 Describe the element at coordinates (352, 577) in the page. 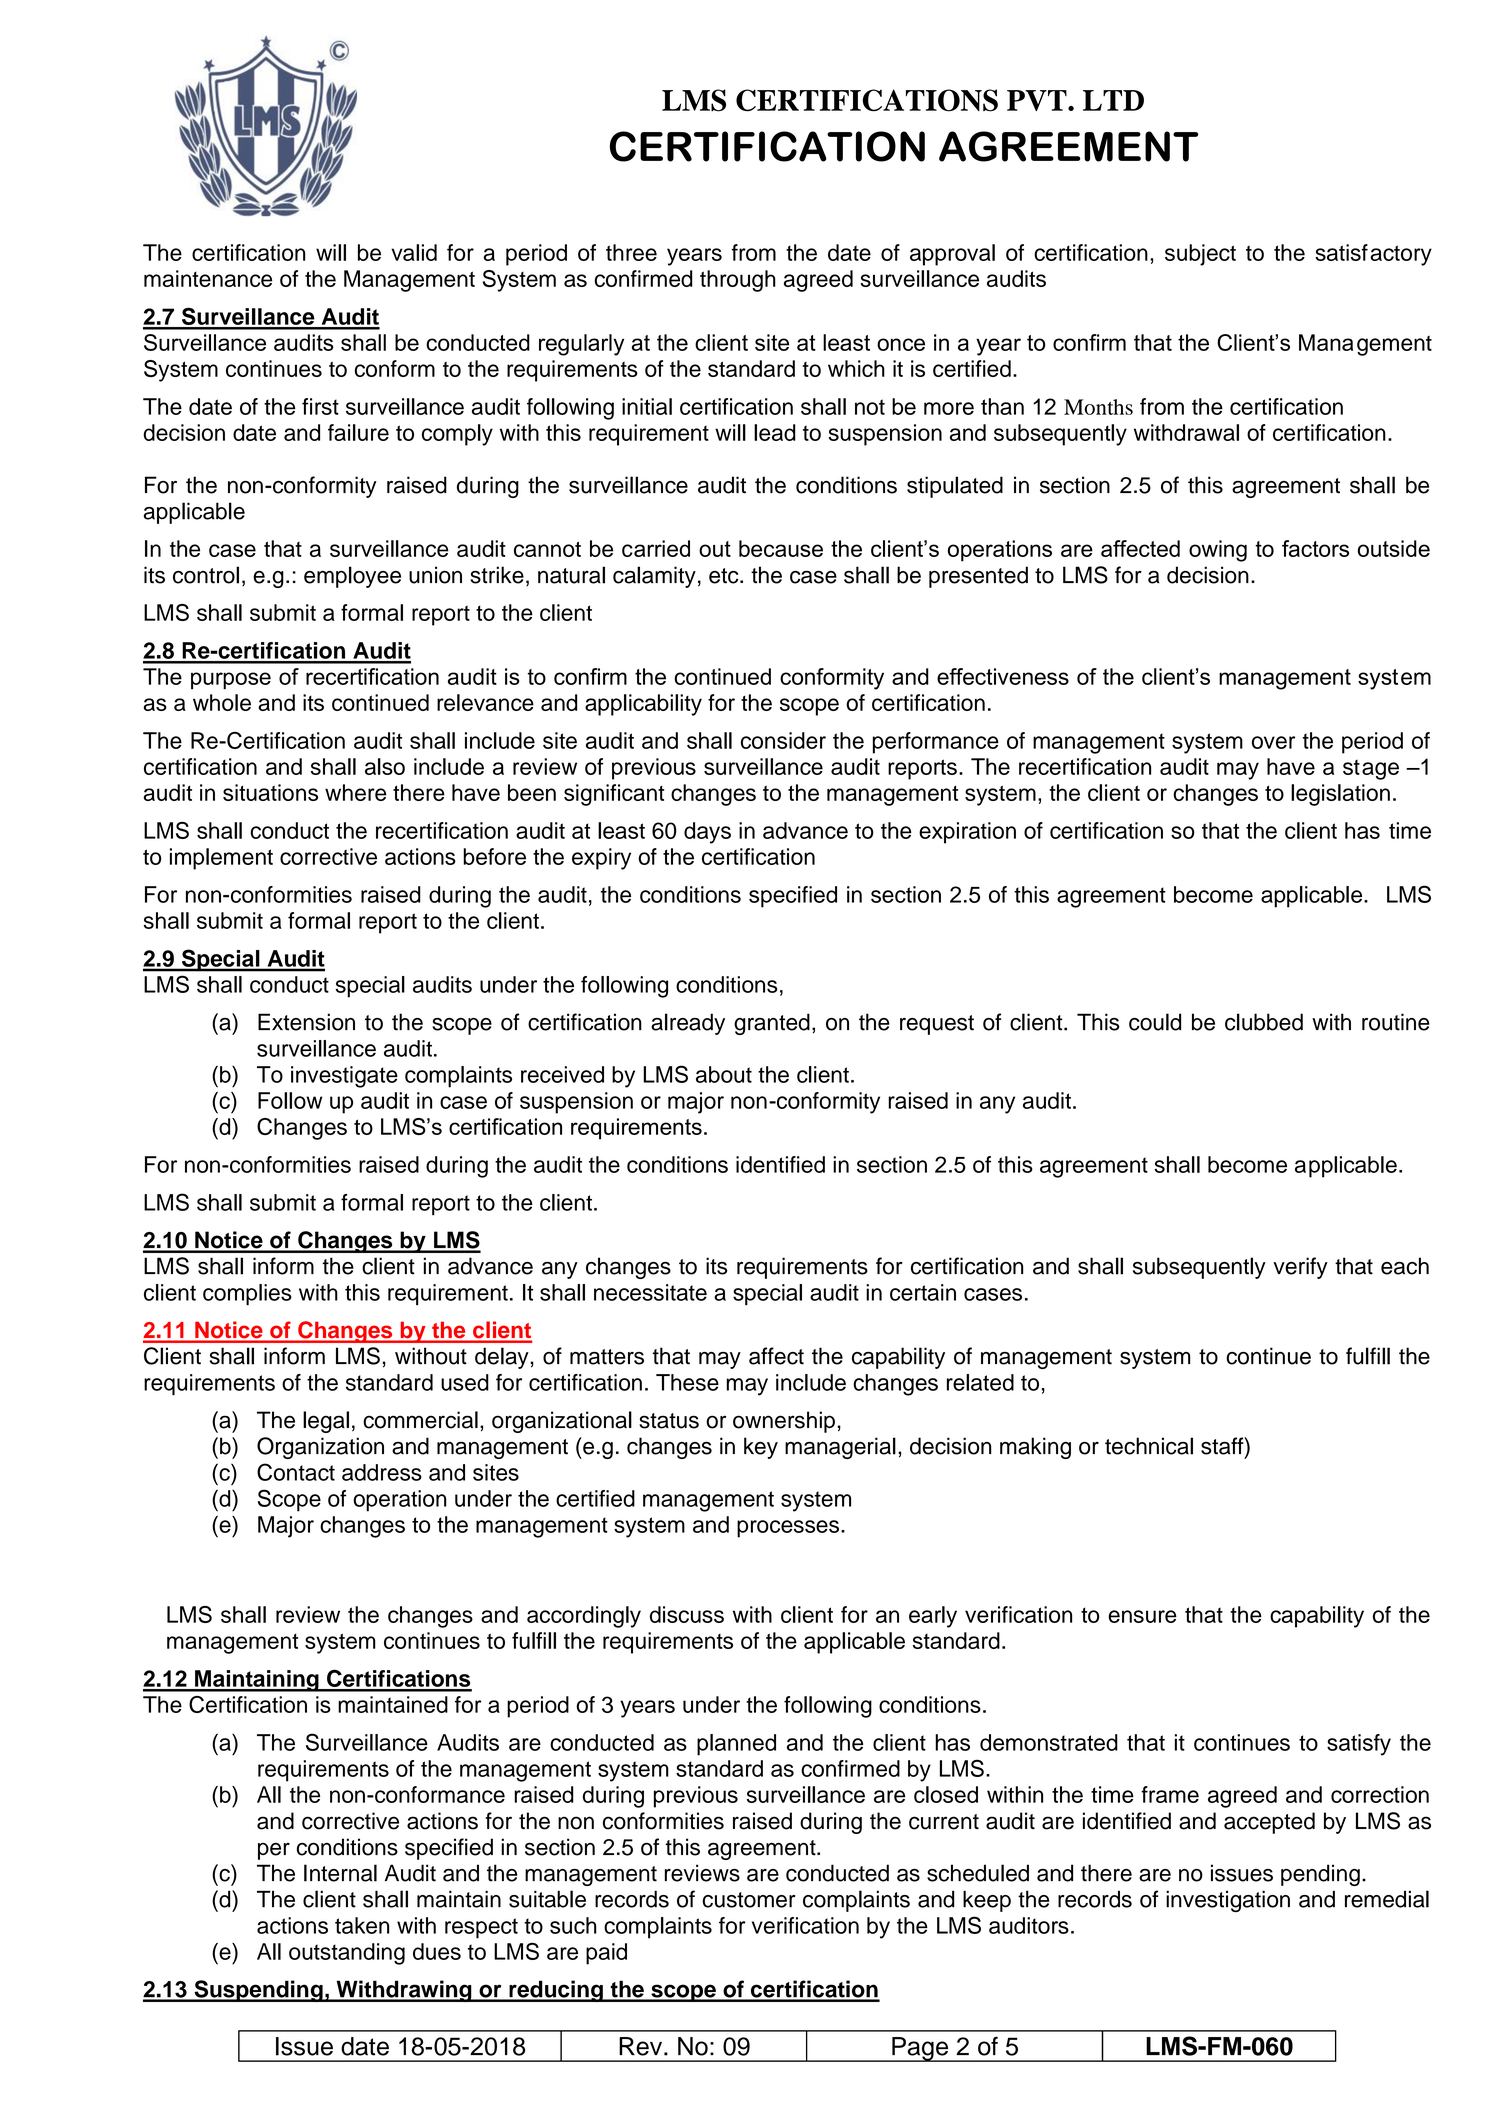

I see `employee` at that location.
